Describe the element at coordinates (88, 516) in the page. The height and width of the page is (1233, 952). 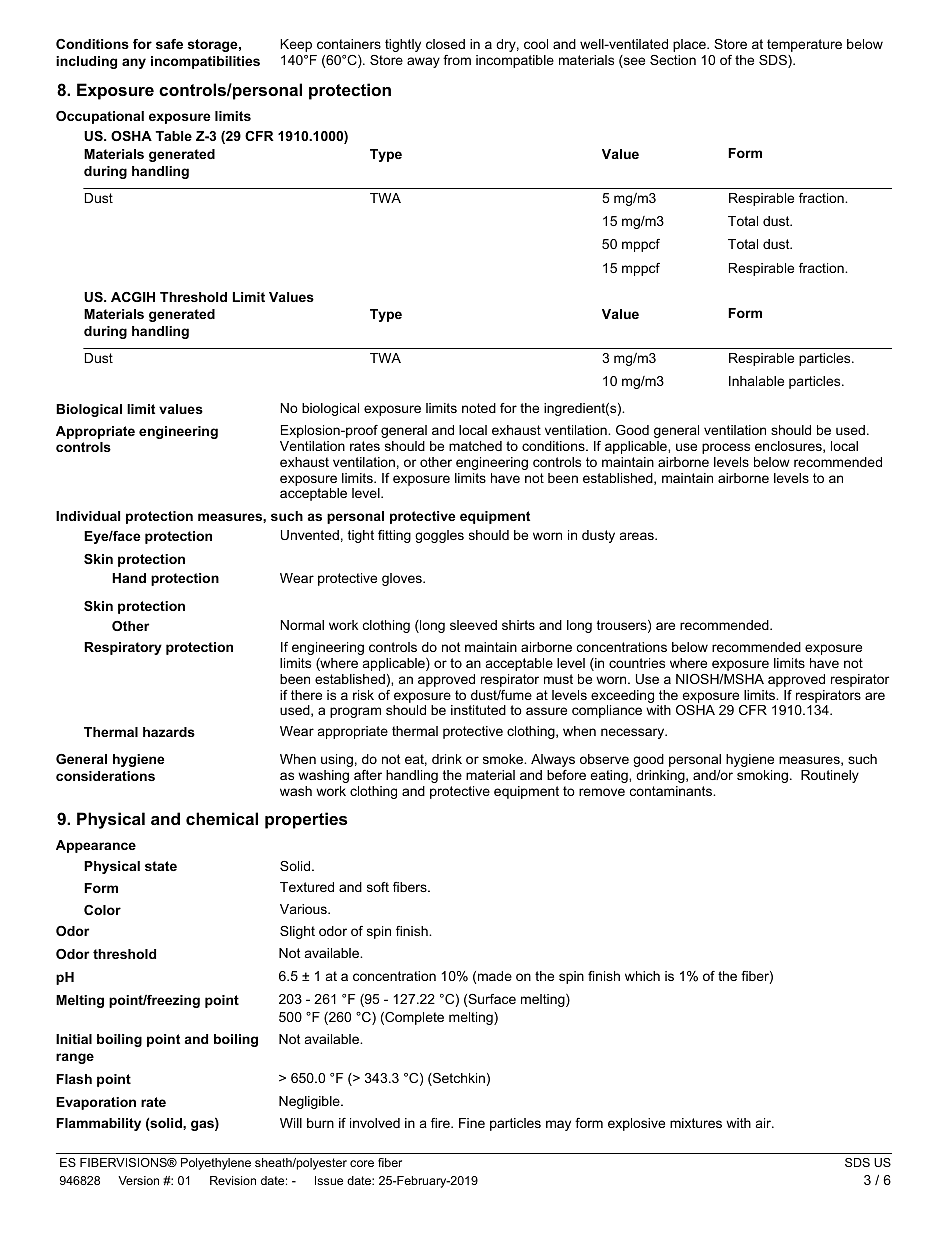
I see `Individual` at that location.
